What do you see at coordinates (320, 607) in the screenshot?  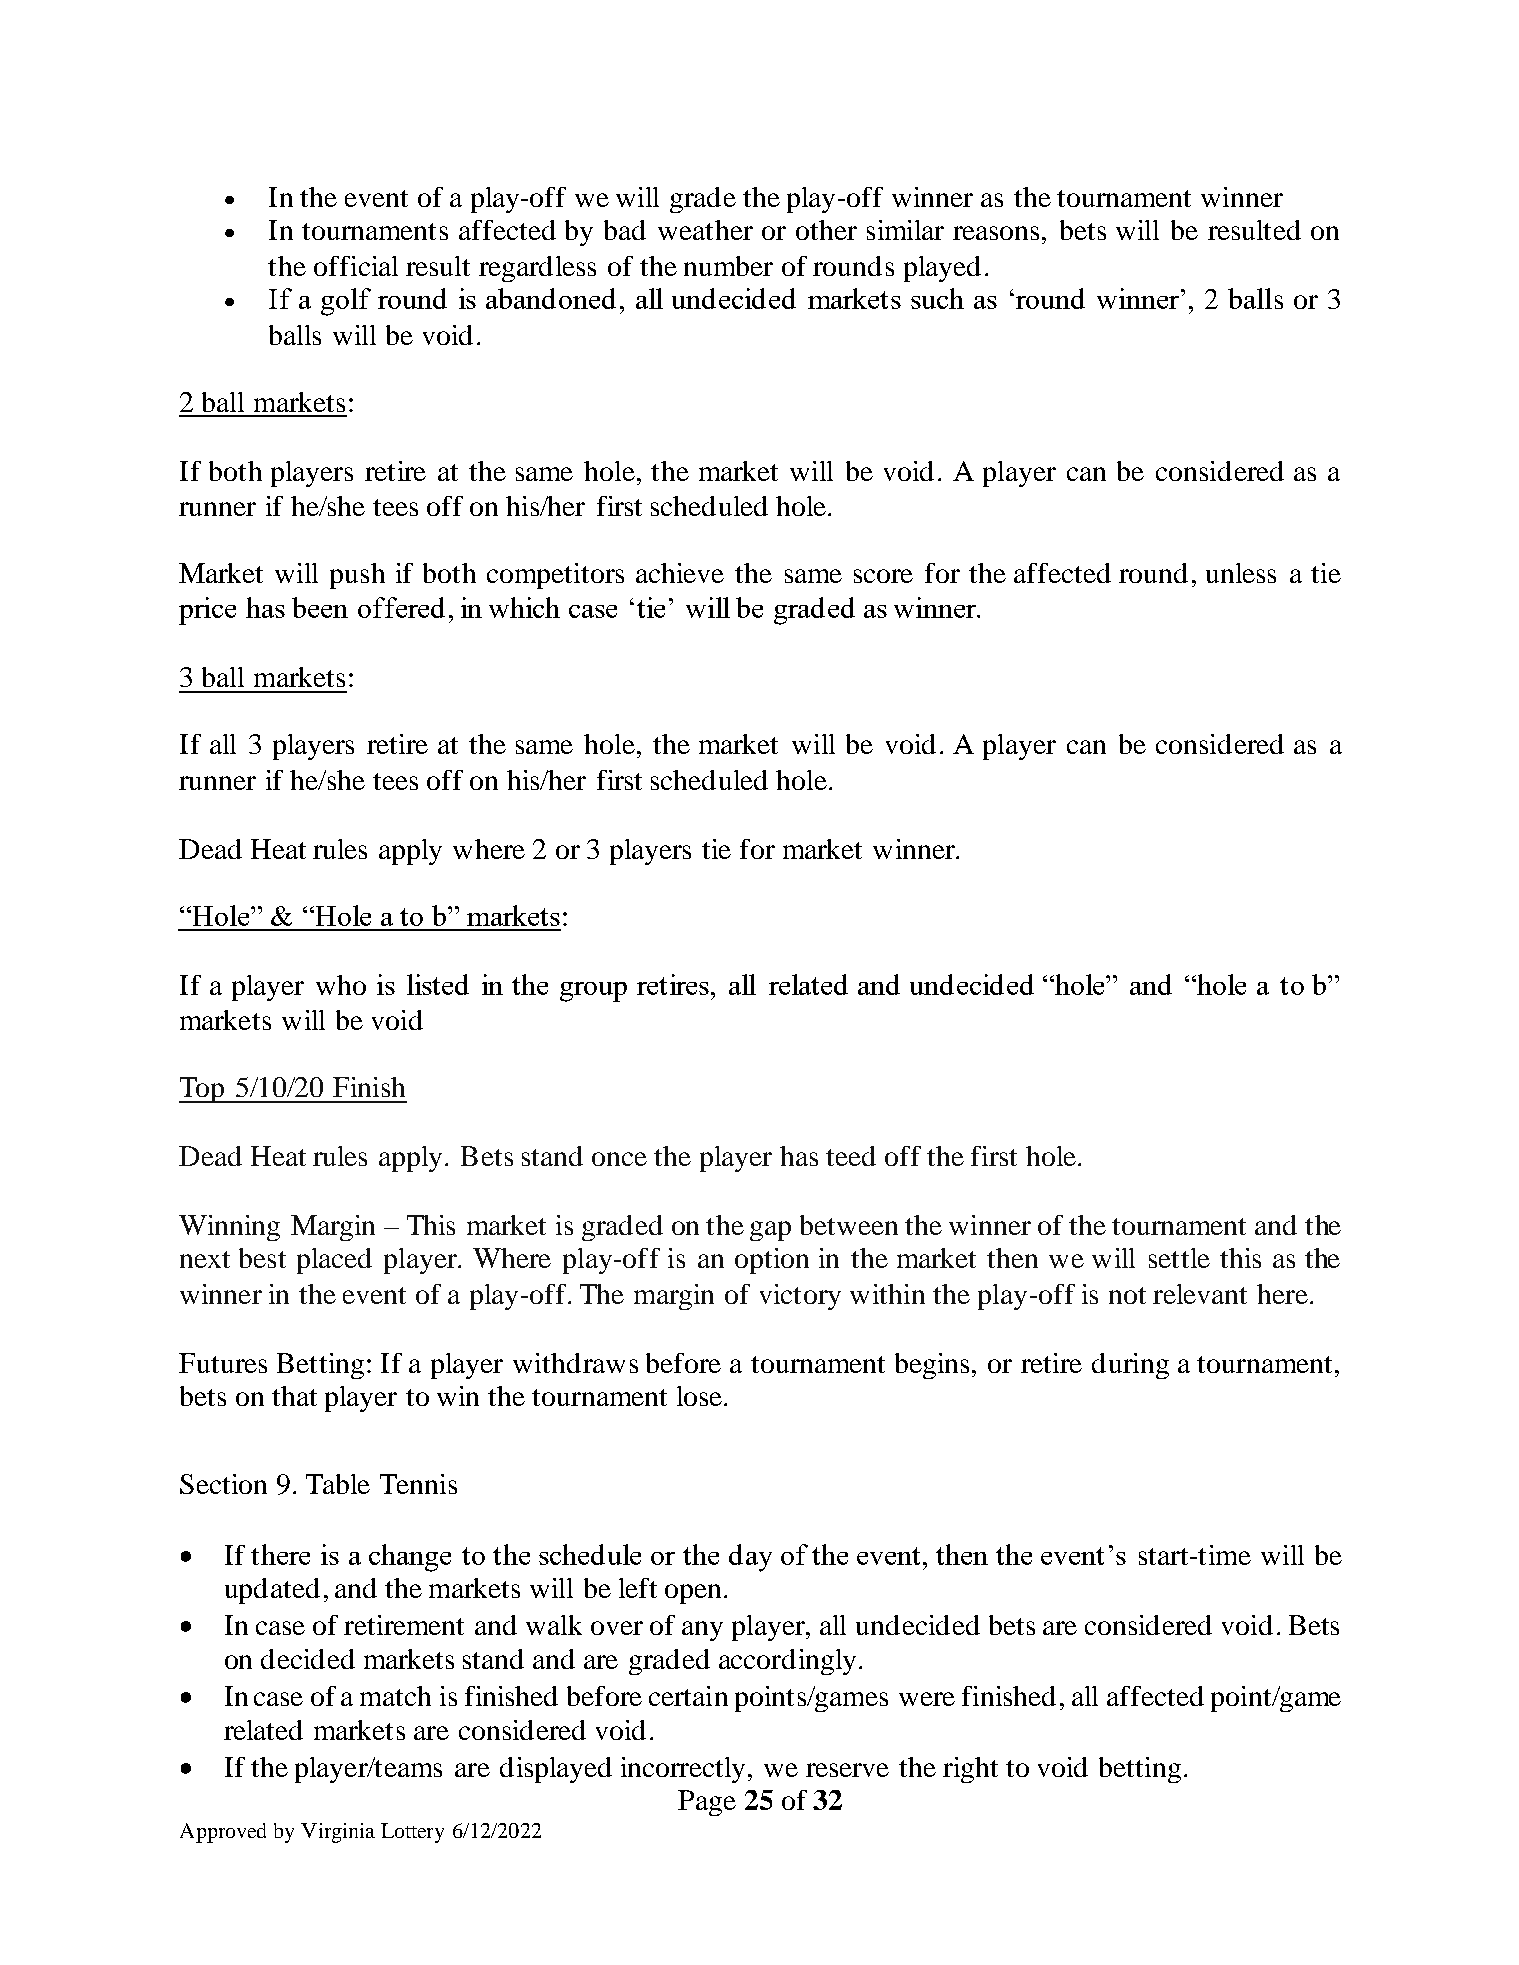 I see `been` at bounding box center [320, 607].
